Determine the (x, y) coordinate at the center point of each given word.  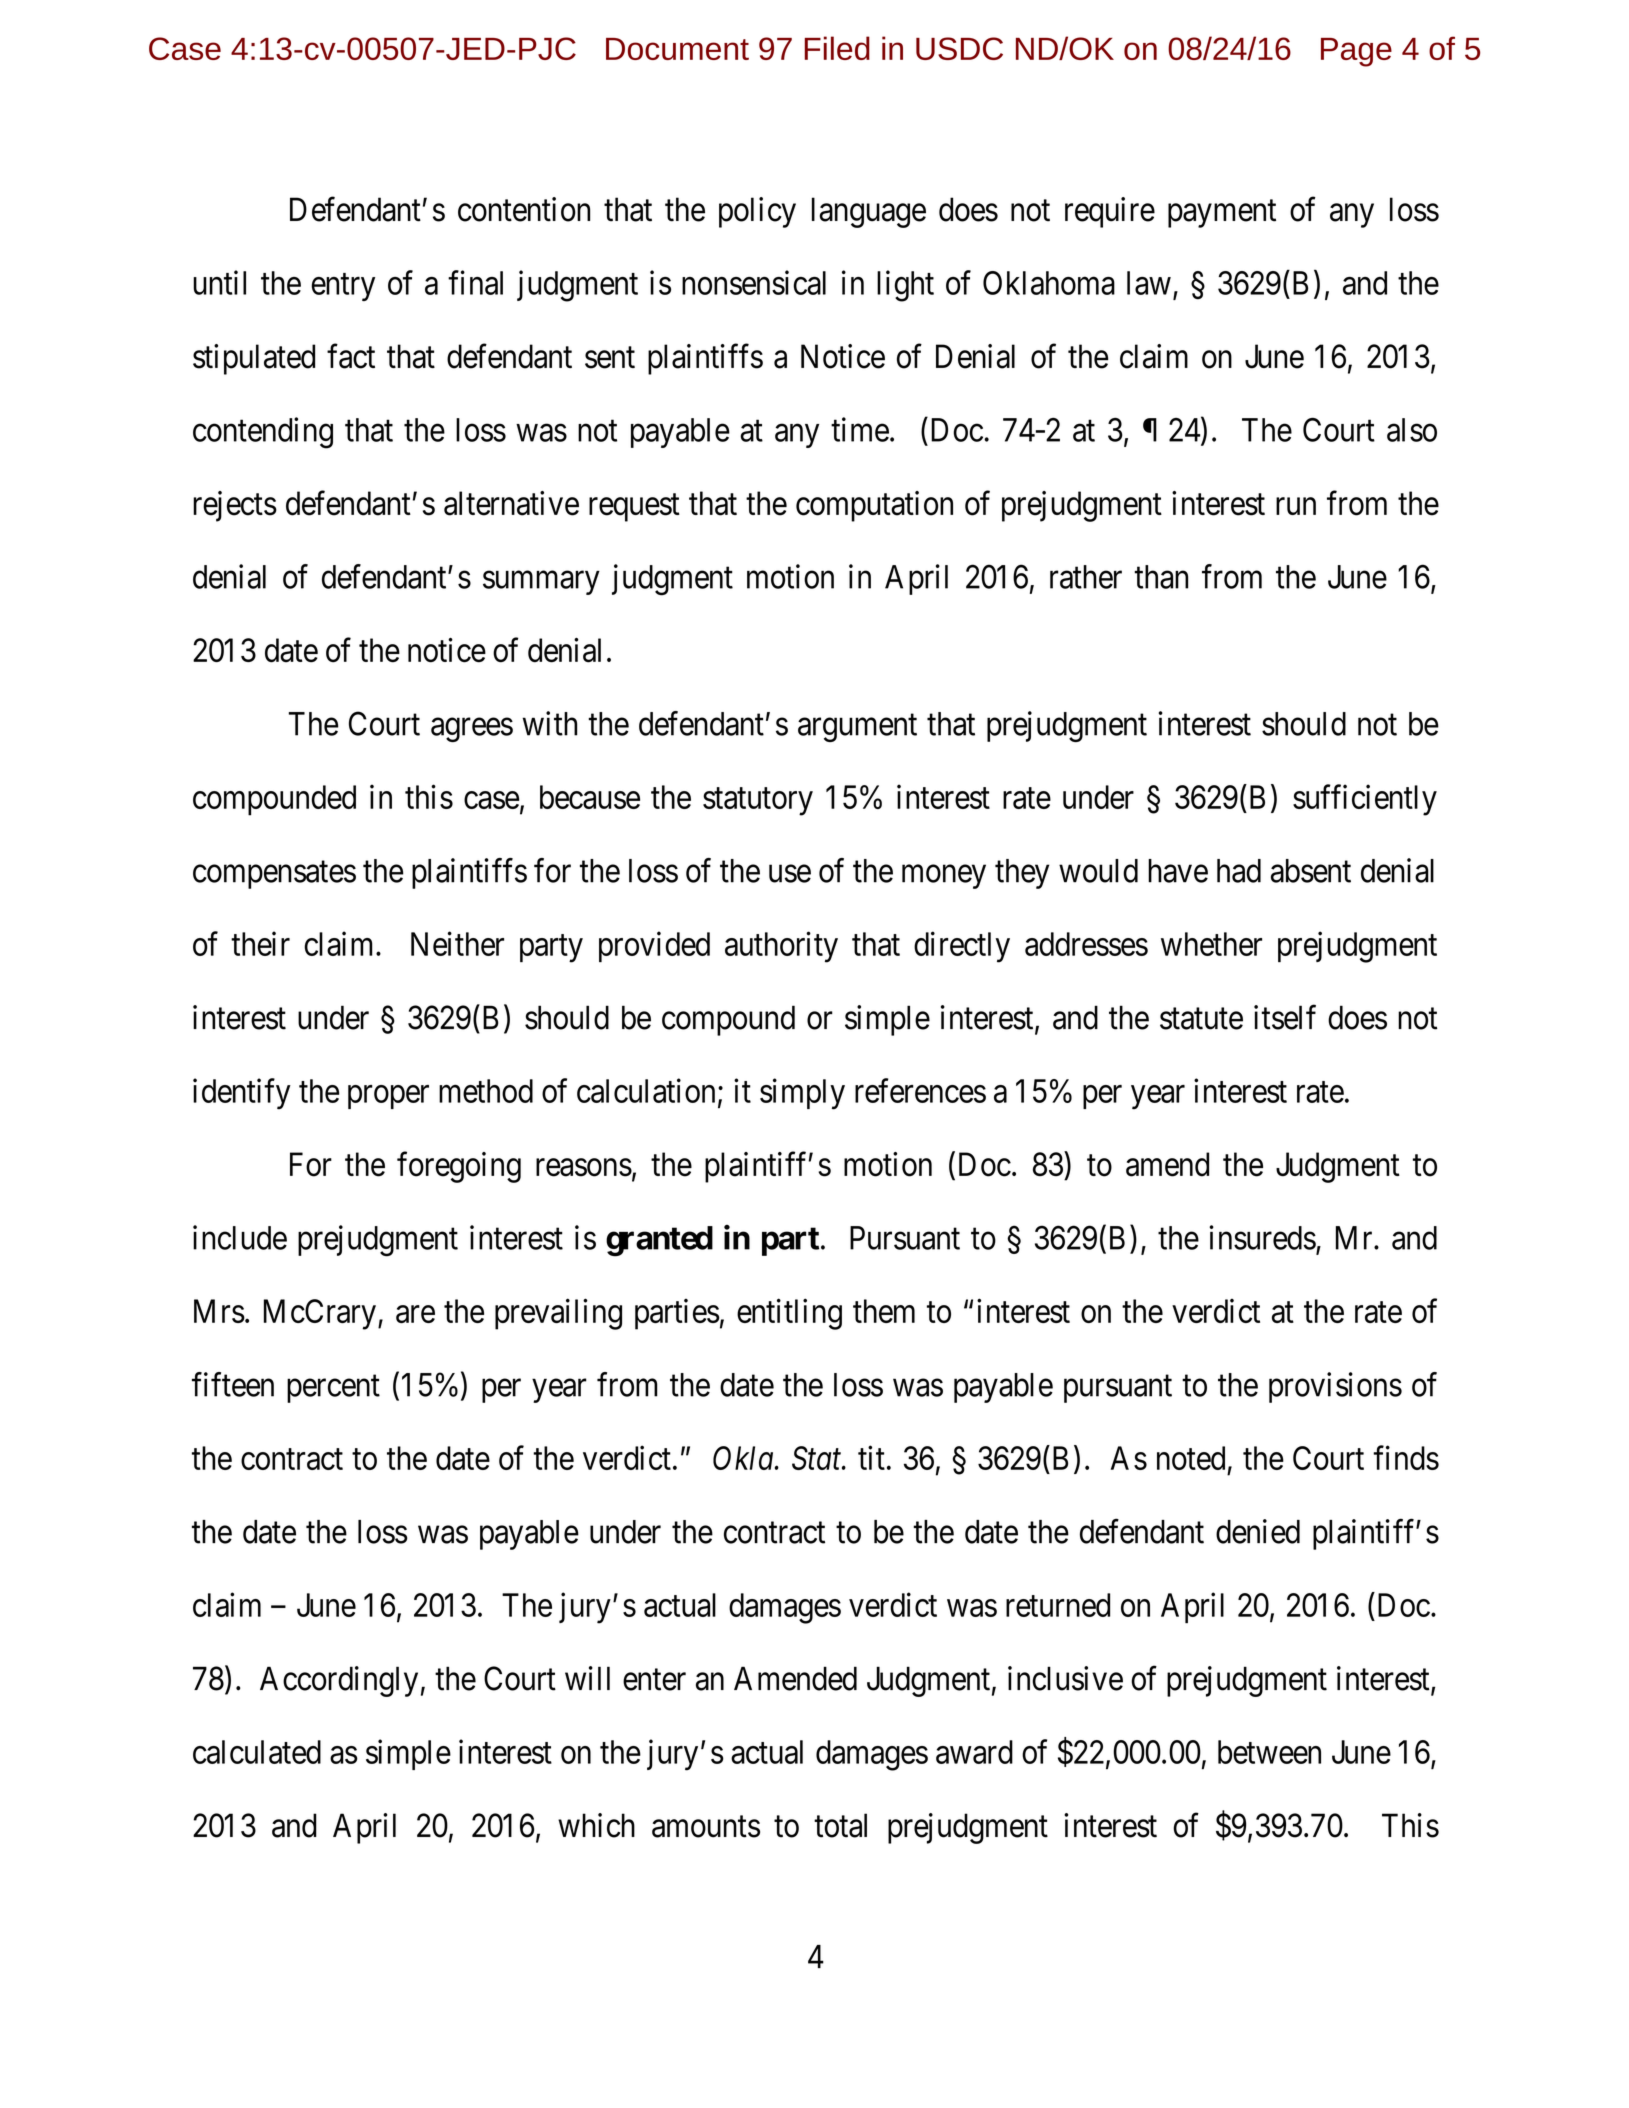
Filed (837, 48)
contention (524, 209)
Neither (457, 943)
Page (1356, 52)
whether (1211, 944)
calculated (257, 1752)
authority (781, 947)
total (840, 1825)
